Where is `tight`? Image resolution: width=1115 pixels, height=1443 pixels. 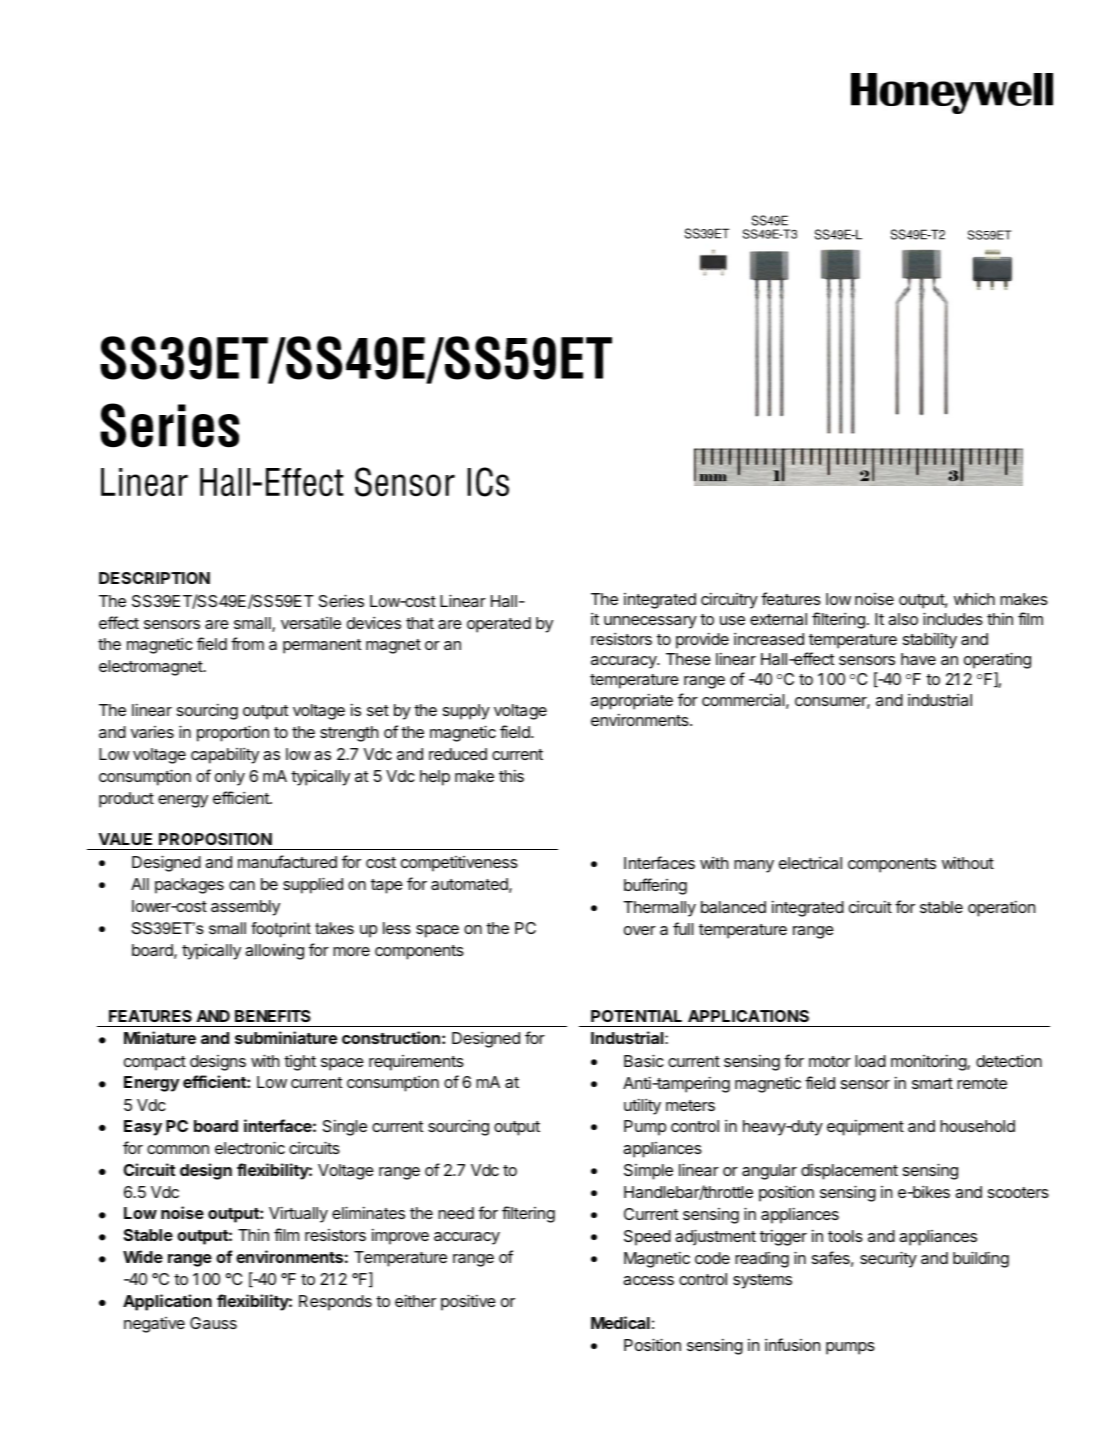 tight is located at coordinates (300, 1063).
